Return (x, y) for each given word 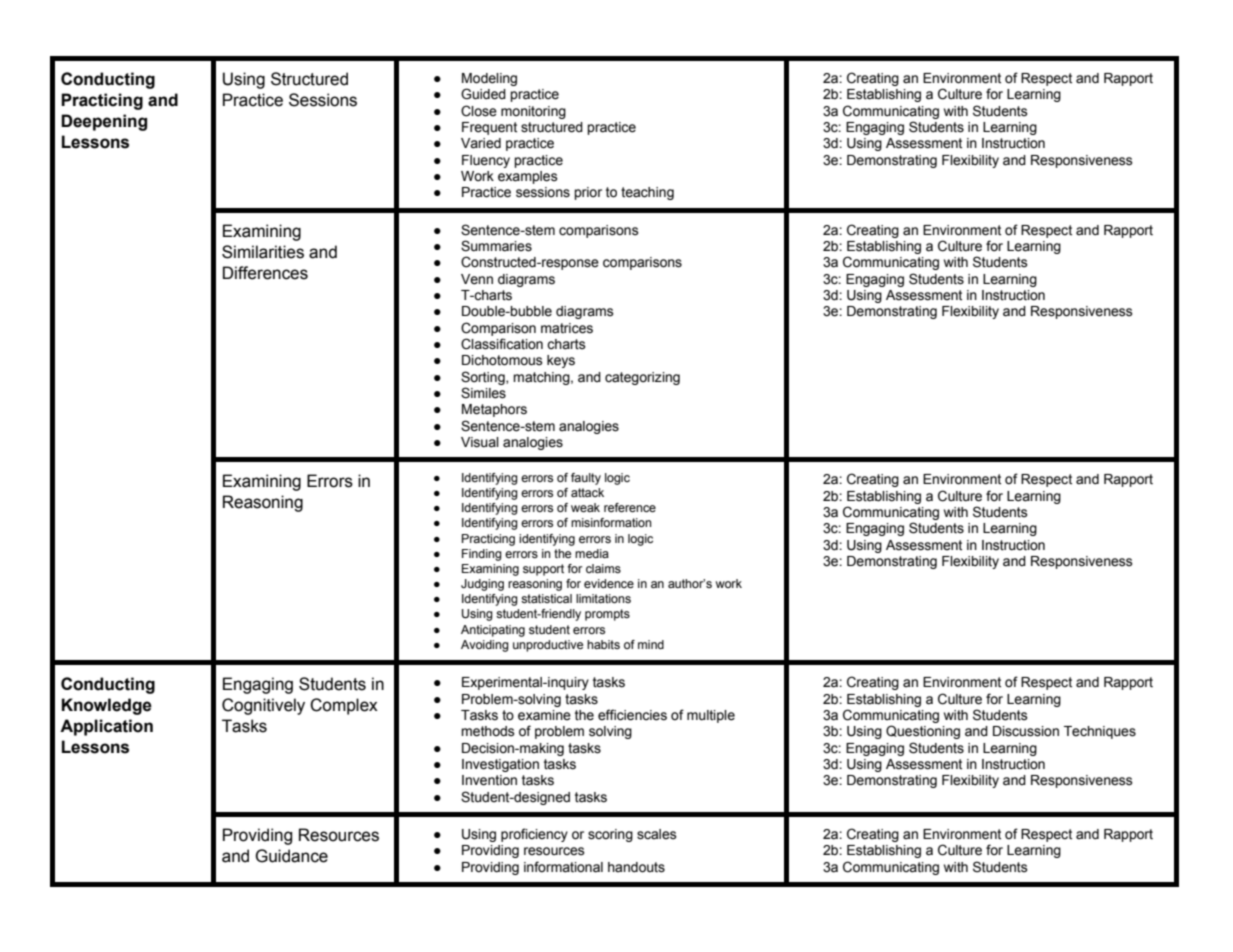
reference (630, 507)
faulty (586, 479)
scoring (610, 835)
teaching (647, 193)
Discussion (1026, 731)
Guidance (291, 856)
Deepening (104, 122)
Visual (480, 442)
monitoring (533, 112)
